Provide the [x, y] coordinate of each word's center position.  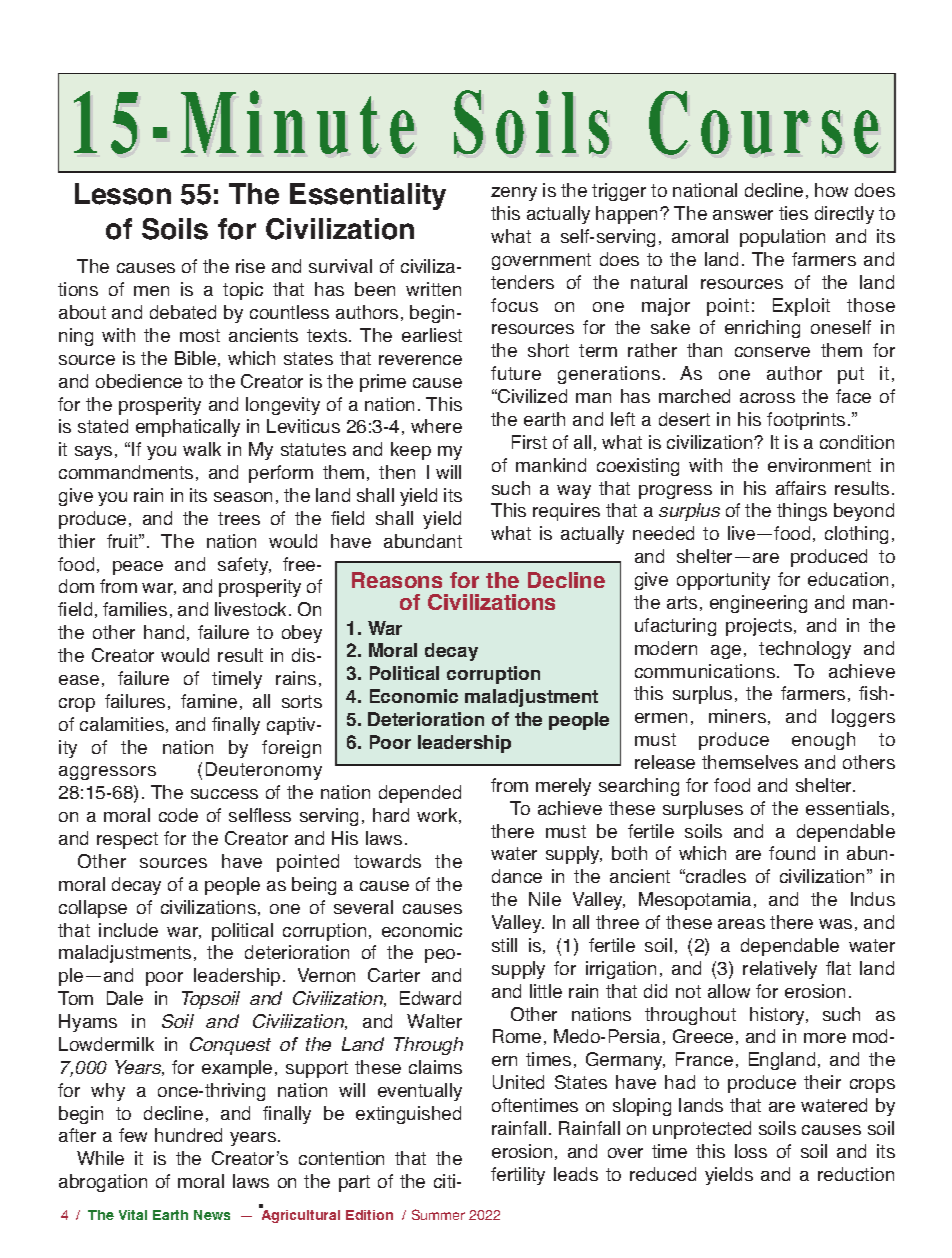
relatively [780, 970]
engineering [758, 604]
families [135, 609]
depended [420, 794]
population [782, 238]
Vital [133, 1215]
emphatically [188, 428]
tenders [522, 282]
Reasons [397, 580]
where [436, 426]
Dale [125, 998]
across [767, 398]
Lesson [123, 194]
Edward [430, 998]
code [178, 815]
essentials [847, 808]
